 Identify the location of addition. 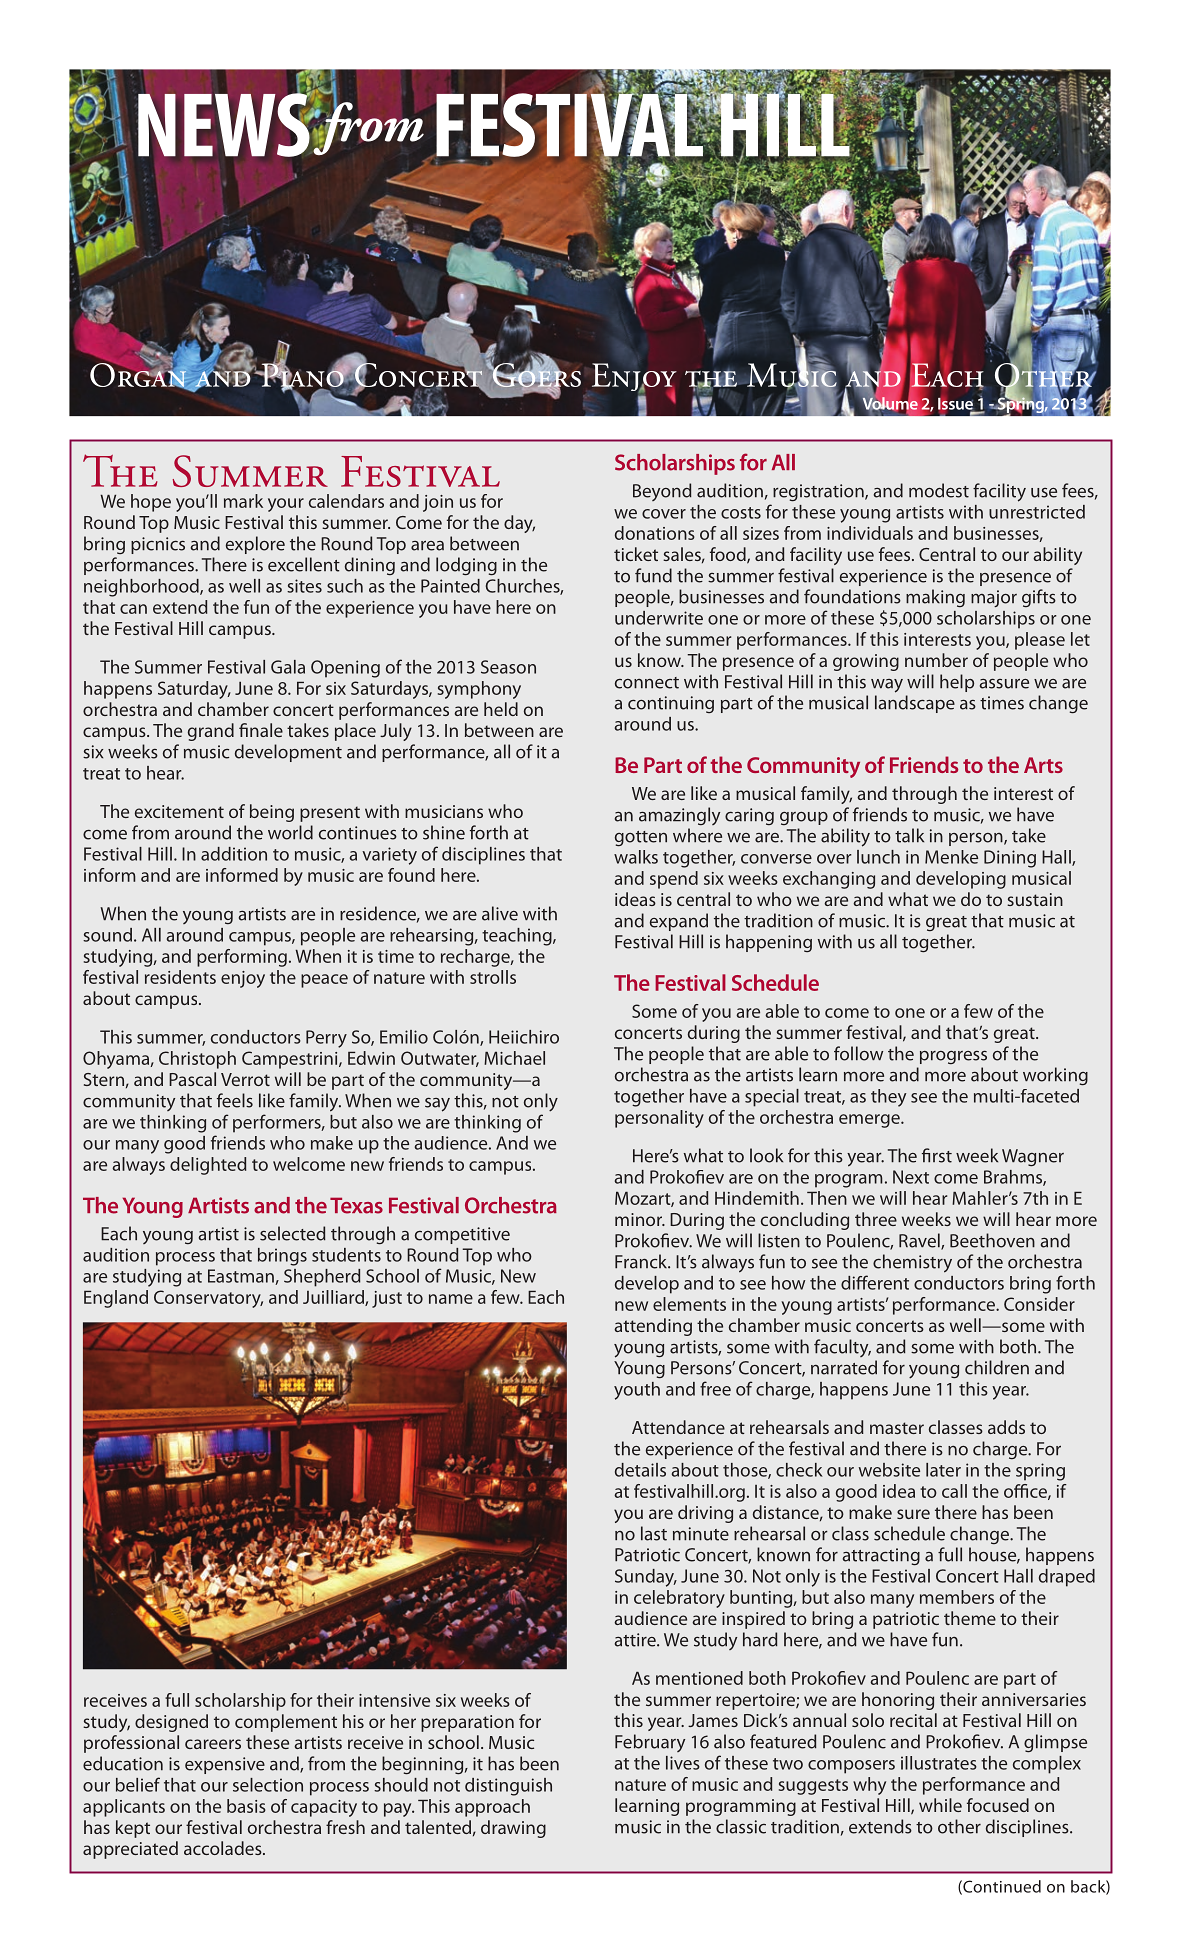
(234, 854).
